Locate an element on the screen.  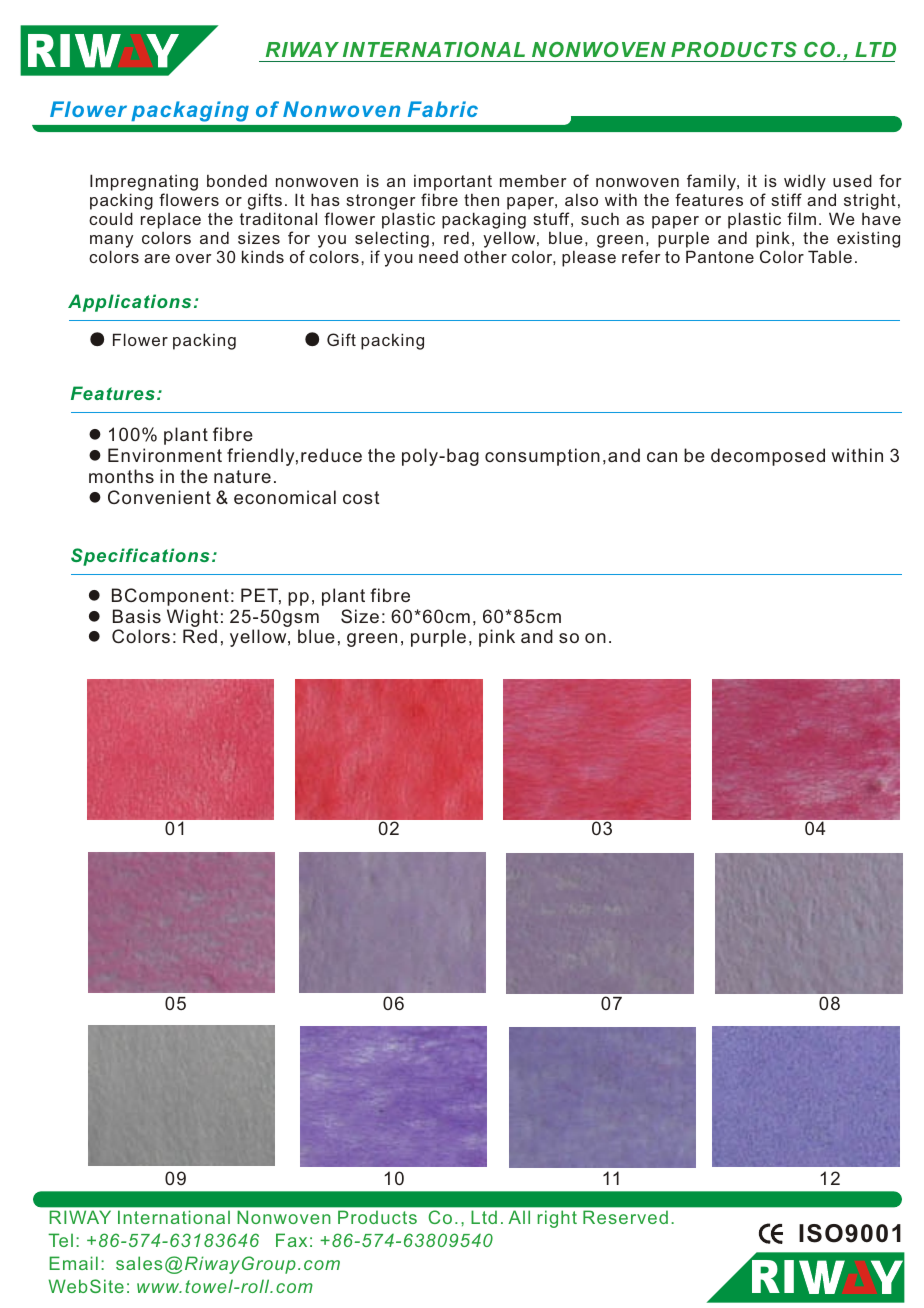
Reserved is located at coordinates (625, 1217).
